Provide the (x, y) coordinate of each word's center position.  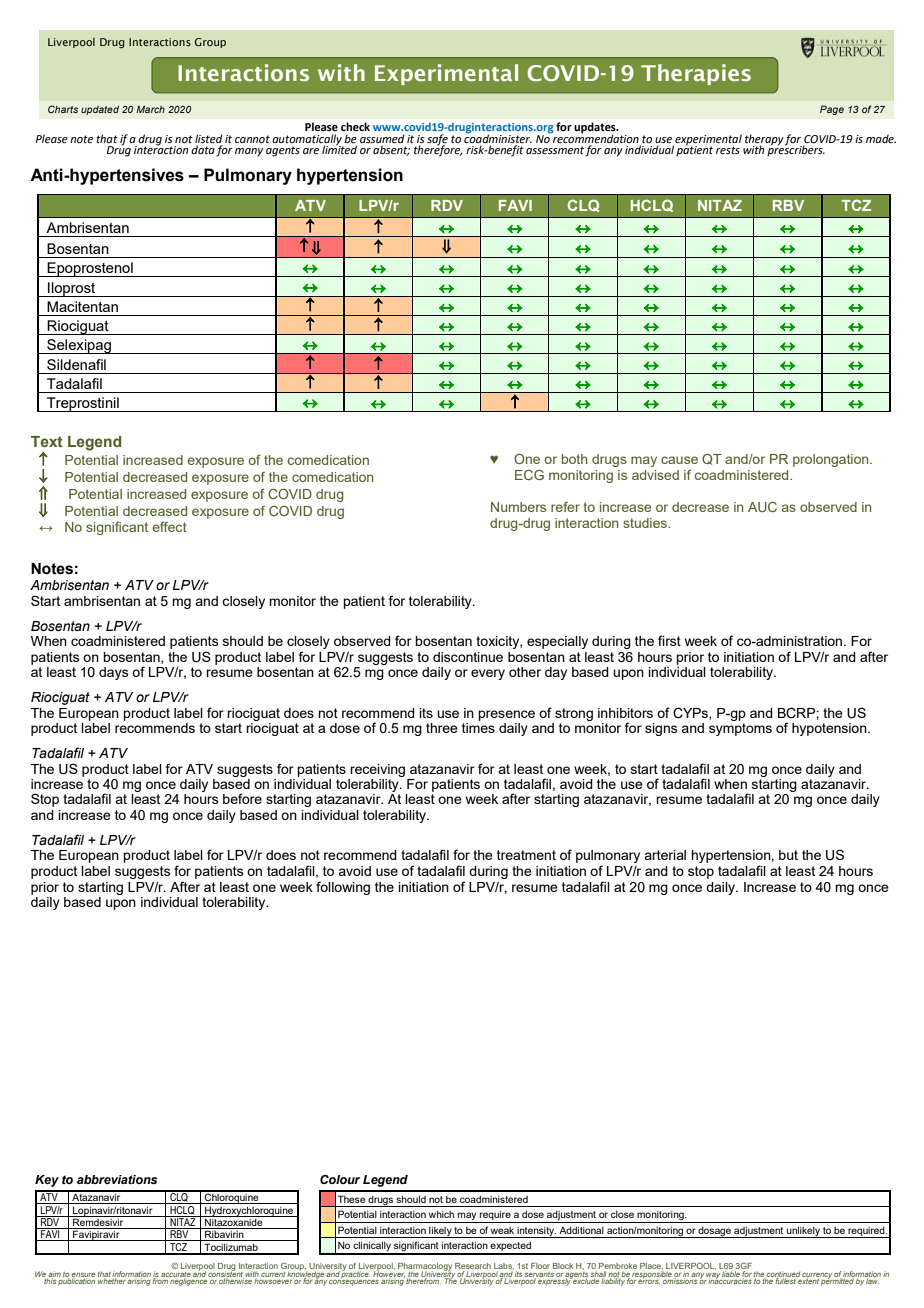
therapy (764, 140)
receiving (377, 770)
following (343, 888)
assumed (382, 138)
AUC (762, 507)
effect (170, 527)
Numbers (518, 507)
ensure (83, 1276)
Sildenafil (76, 364)
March (150, 109)
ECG (529, 474)
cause (679, 460)
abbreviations (117, 1179)
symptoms (740, 729)
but (788, 855)
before (242, 798)
